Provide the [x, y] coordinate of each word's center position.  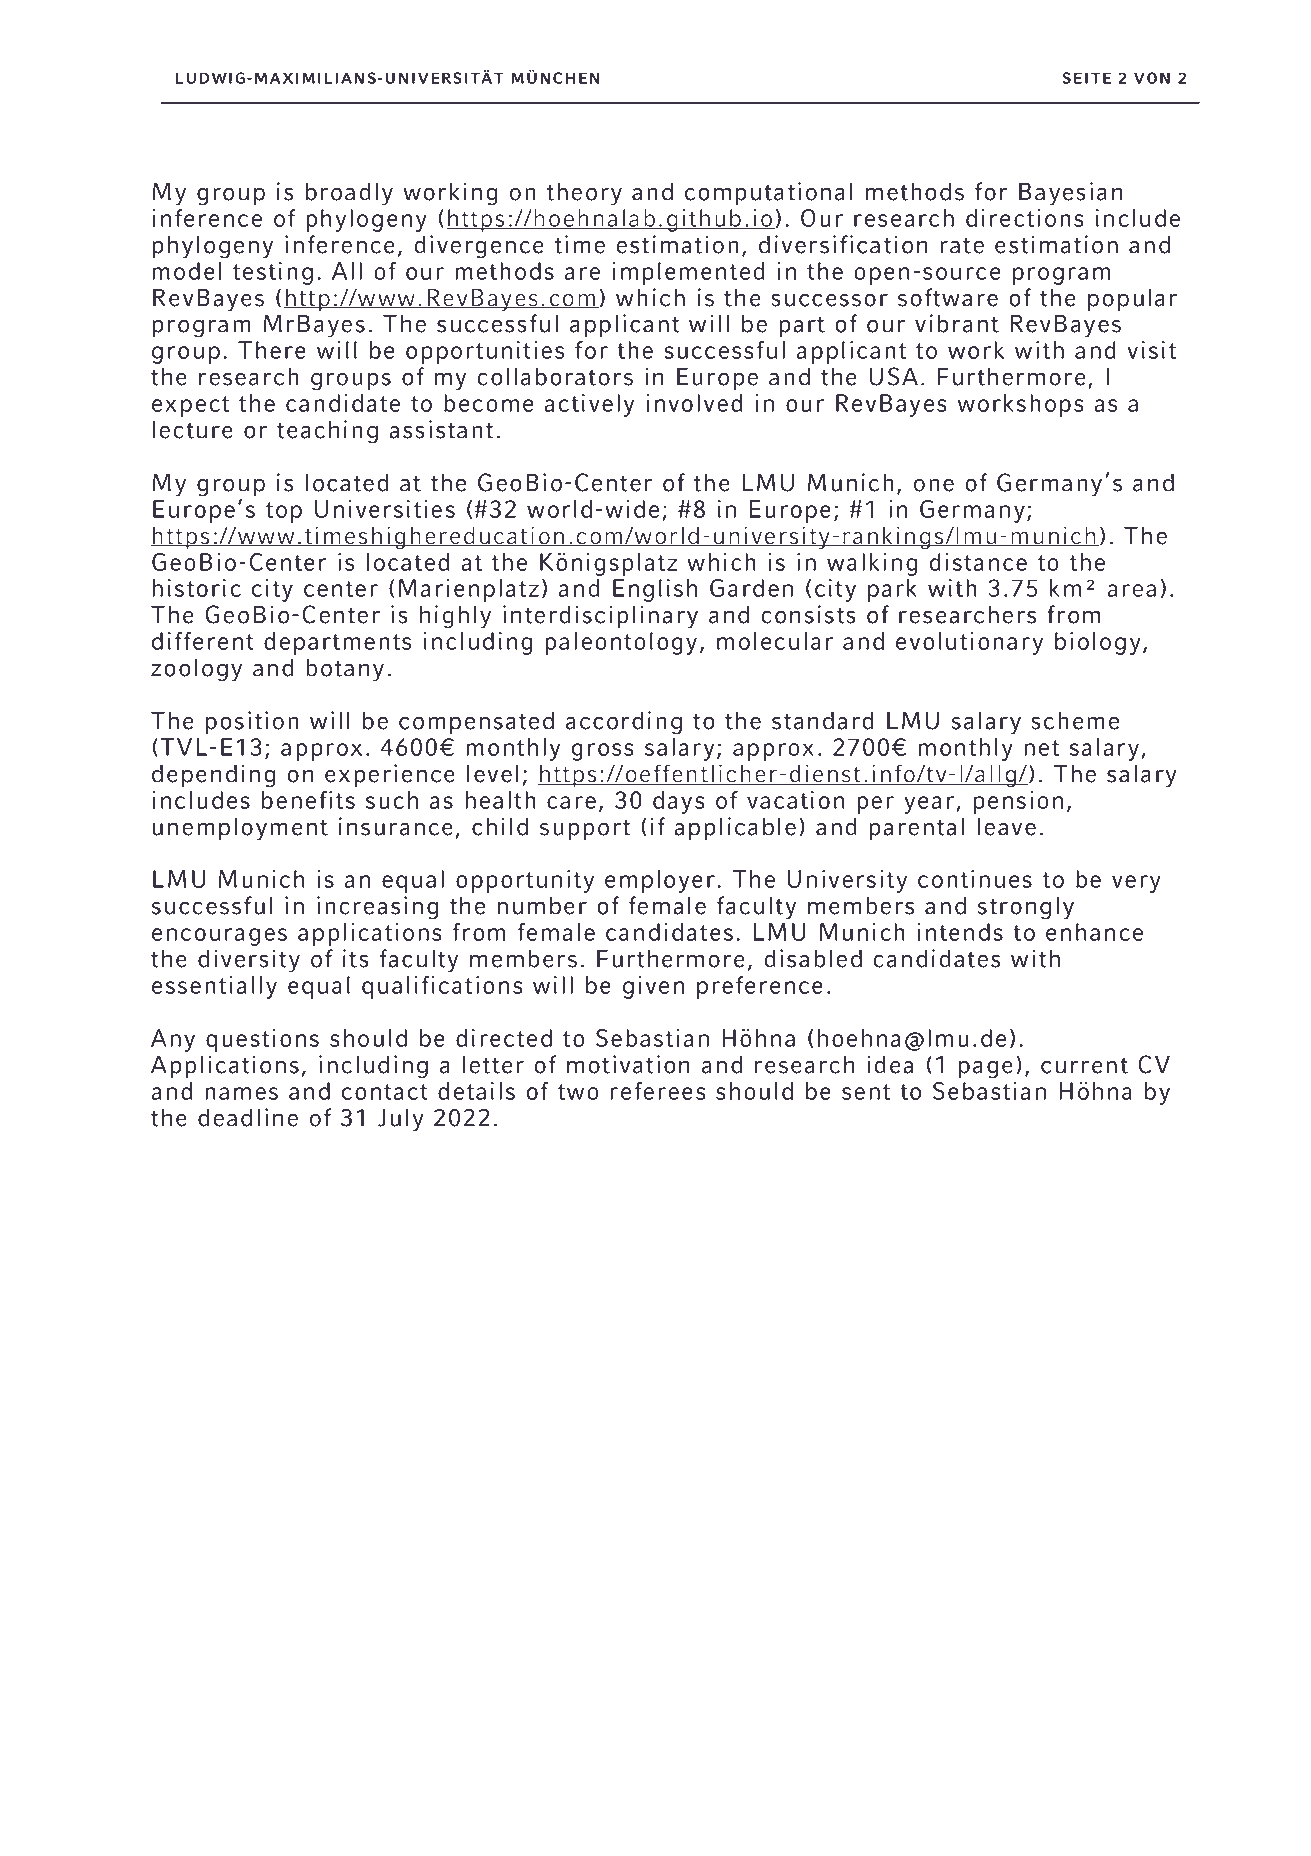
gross [603, 752]
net [1042, 748]
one [934, 485]
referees [658, 1091]
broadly [349, 194]
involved [694, 403]
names [241, 1093]
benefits [308, 800]
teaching [327, 432]
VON [1152, 78]
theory [584, 194]
